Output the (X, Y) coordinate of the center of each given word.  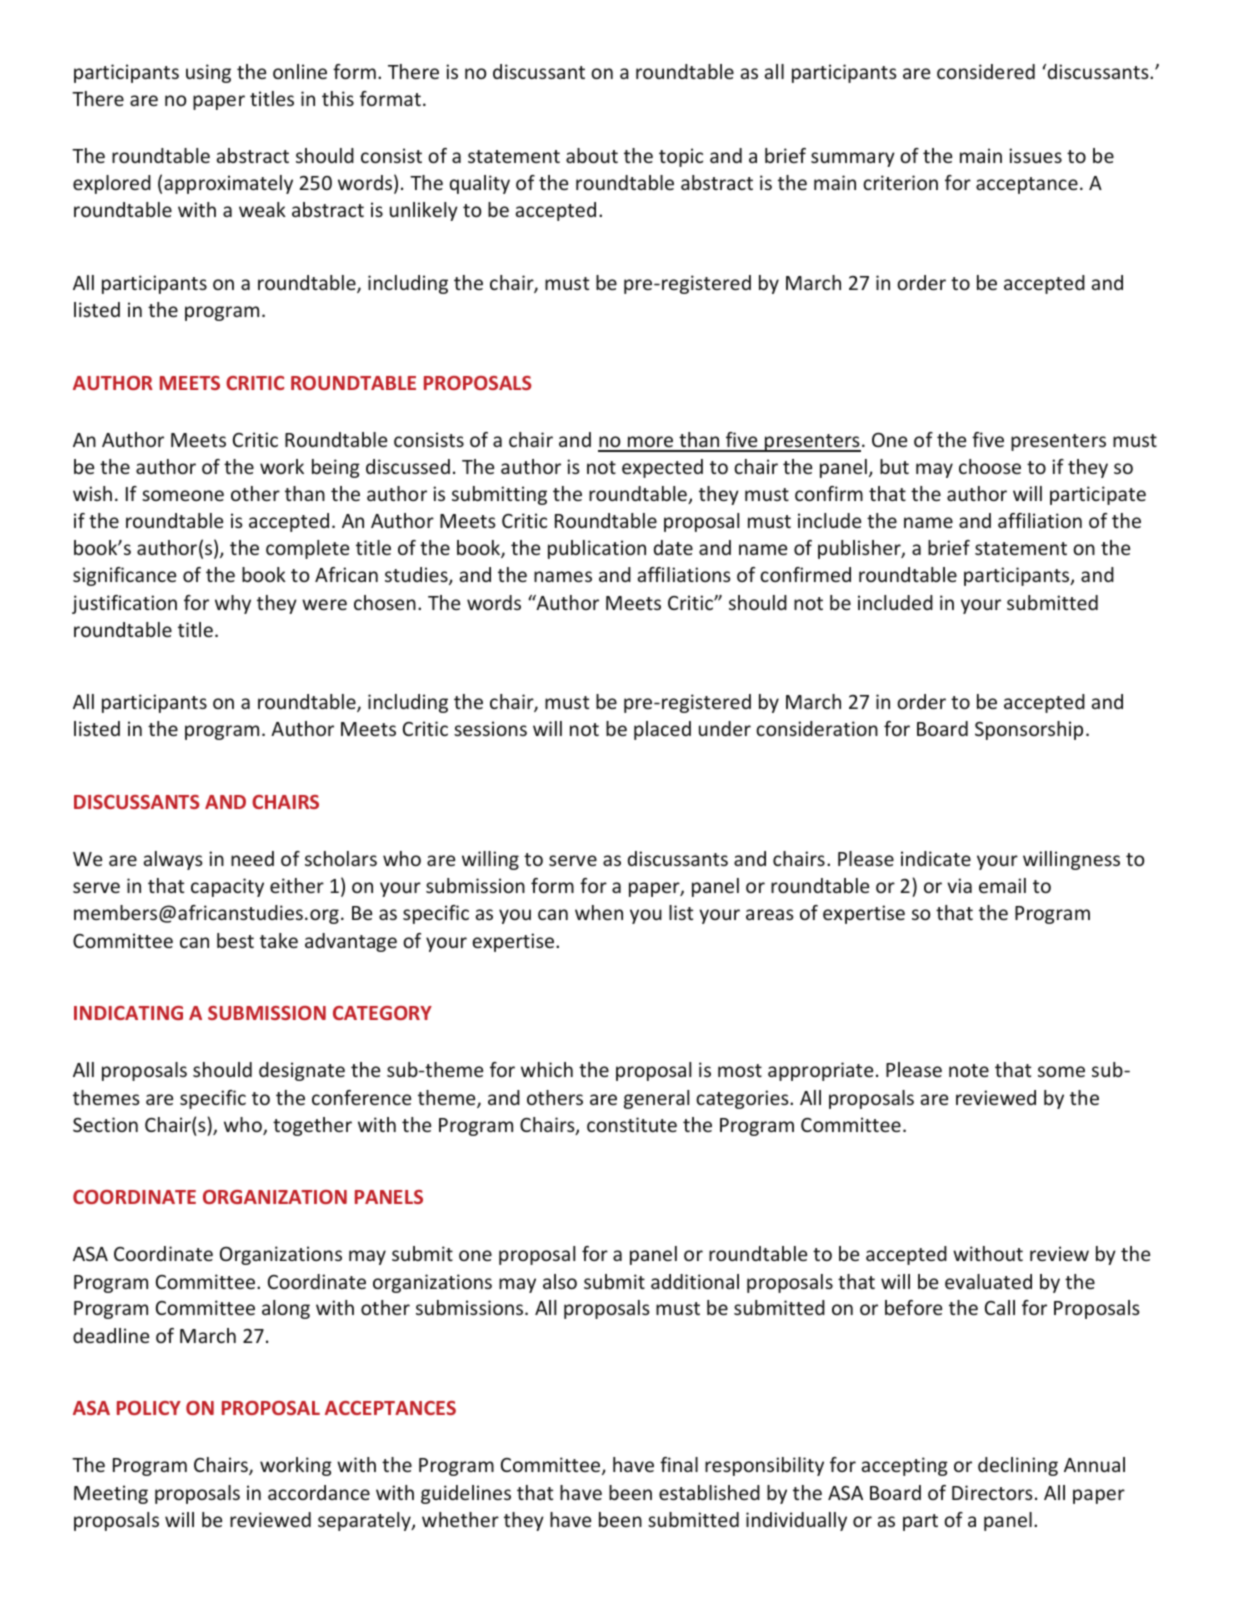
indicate (936, 858)
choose (990, 466)
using (208, 73)
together (312, 1126)
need (252, 858)
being (336, 468)
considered (986, 71)
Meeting (111, 1494)
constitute (632, 1124)
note (969, 1070)
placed (662, 730)
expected (662, 468)
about (592, 155)
